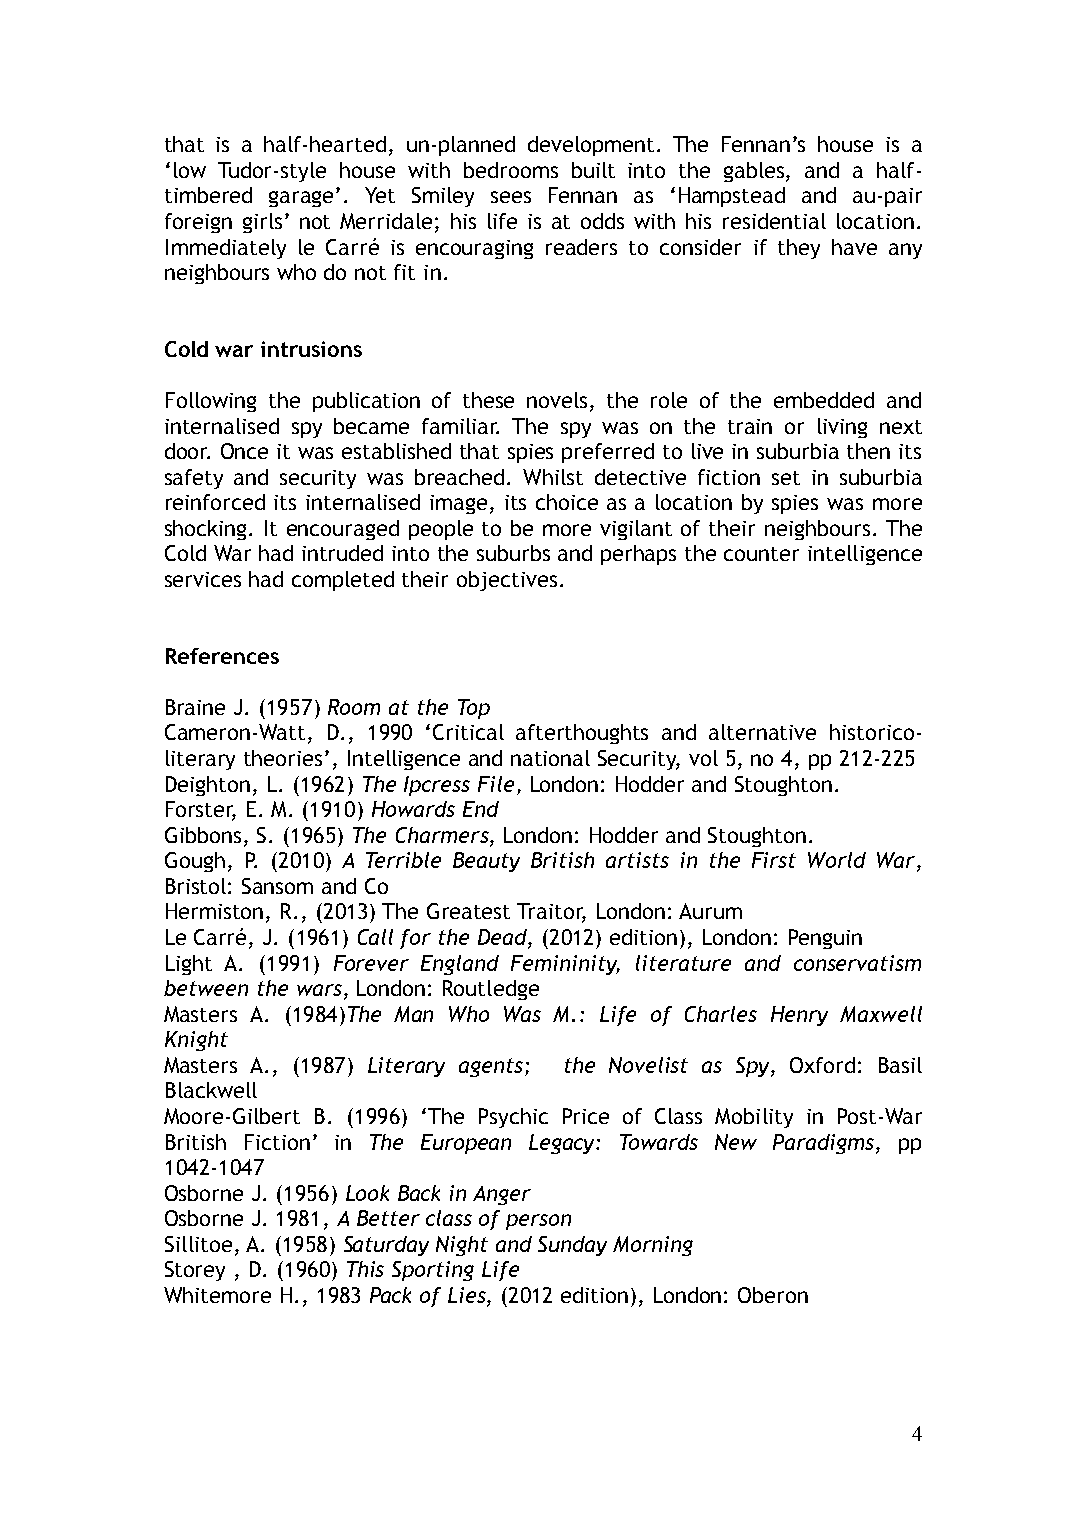 This screenshot has width=1087, height=1538. Describe the element at coordinates (755, 172) in the screenshot. I see `gables` at that location.
